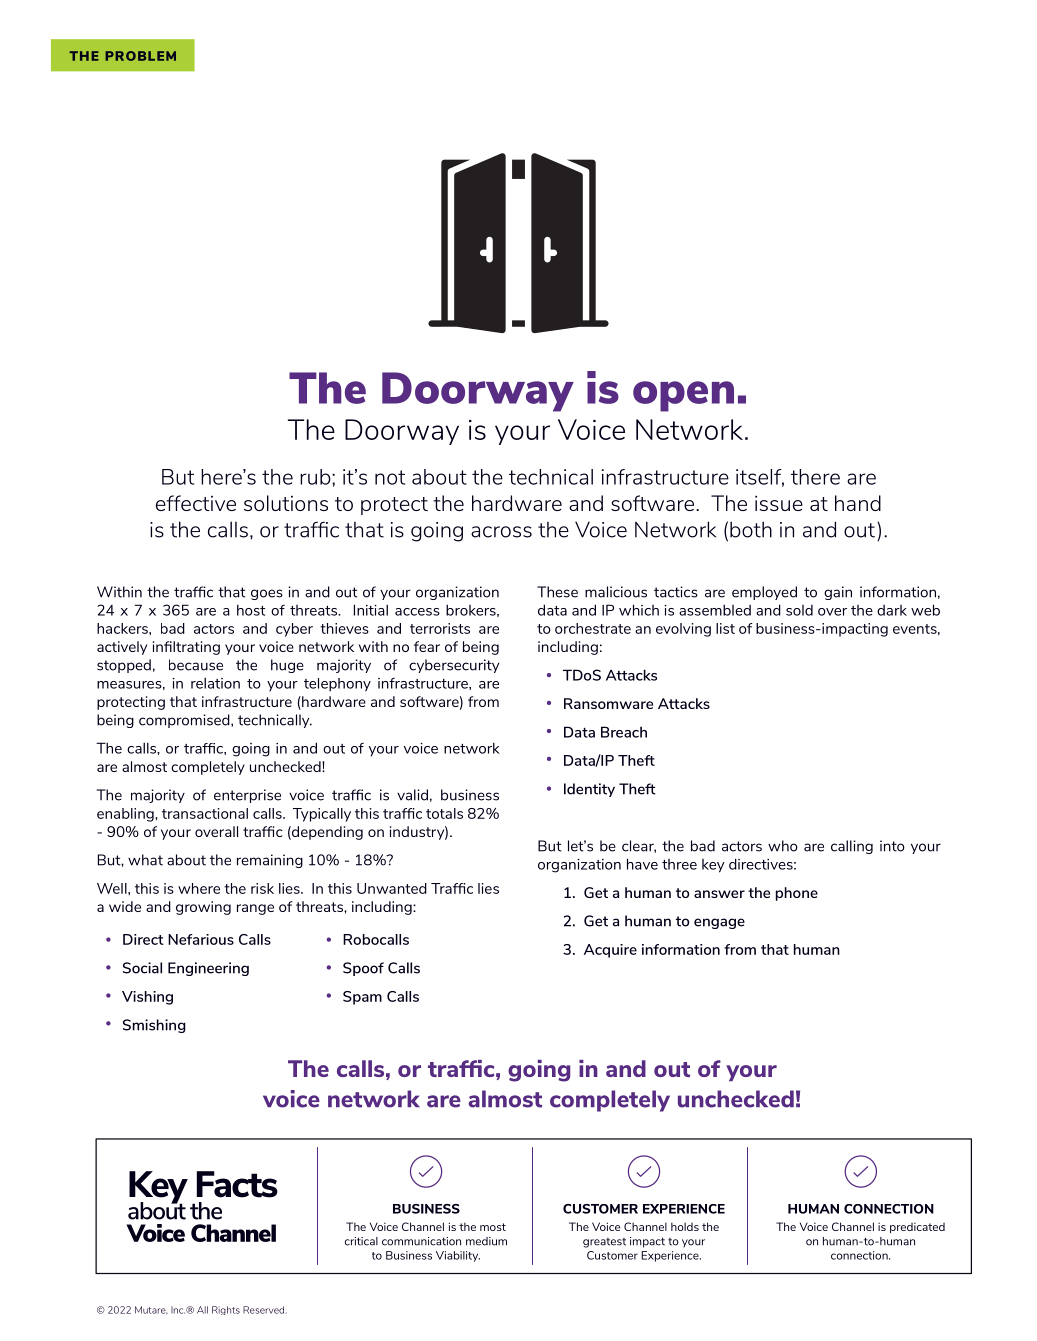 This page has width=1037, height=1341. Describe the element at coordinates (799, 610) in the page. I see `sold` at that location.
